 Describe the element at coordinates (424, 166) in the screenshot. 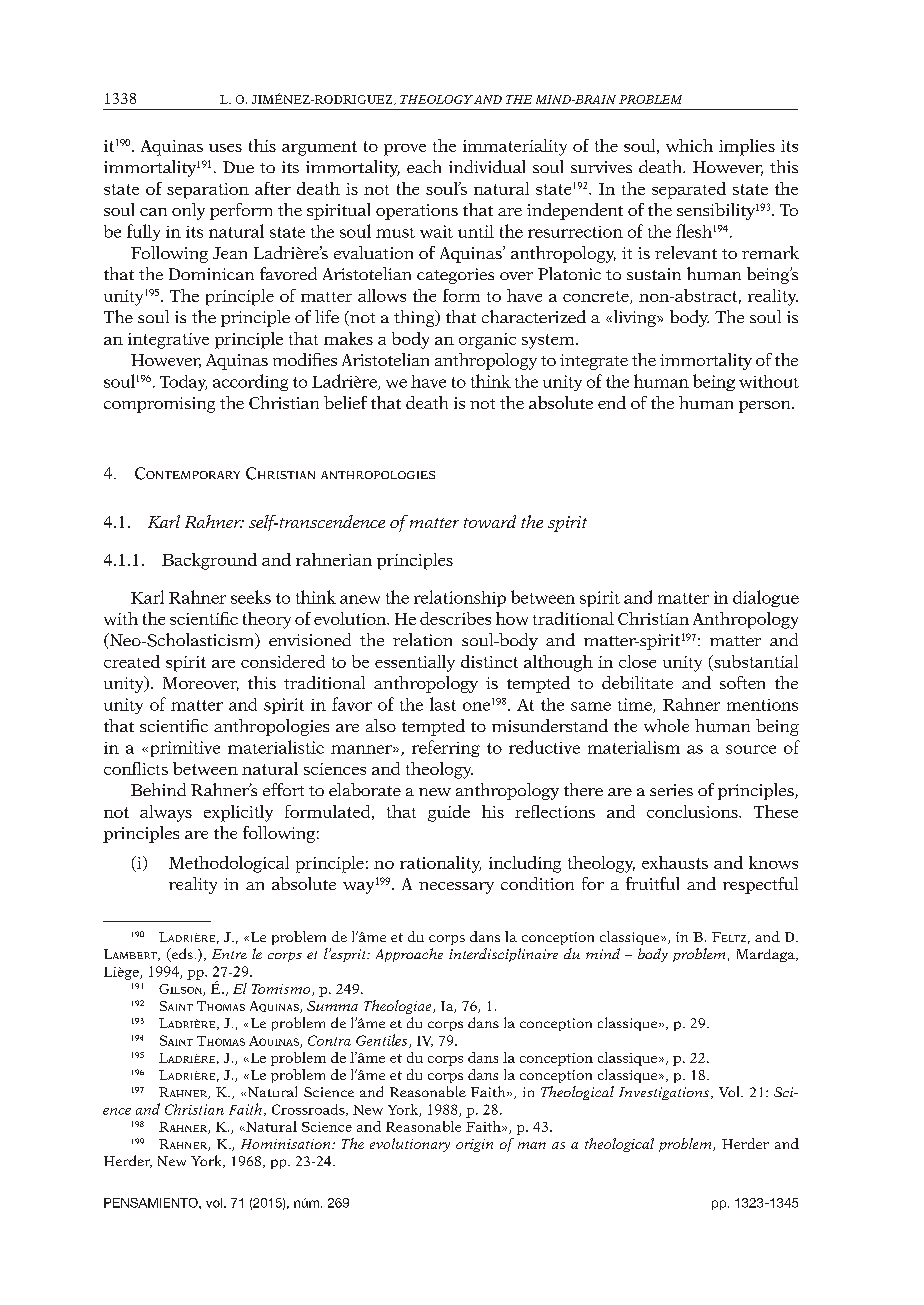

I see `each` at that location.
